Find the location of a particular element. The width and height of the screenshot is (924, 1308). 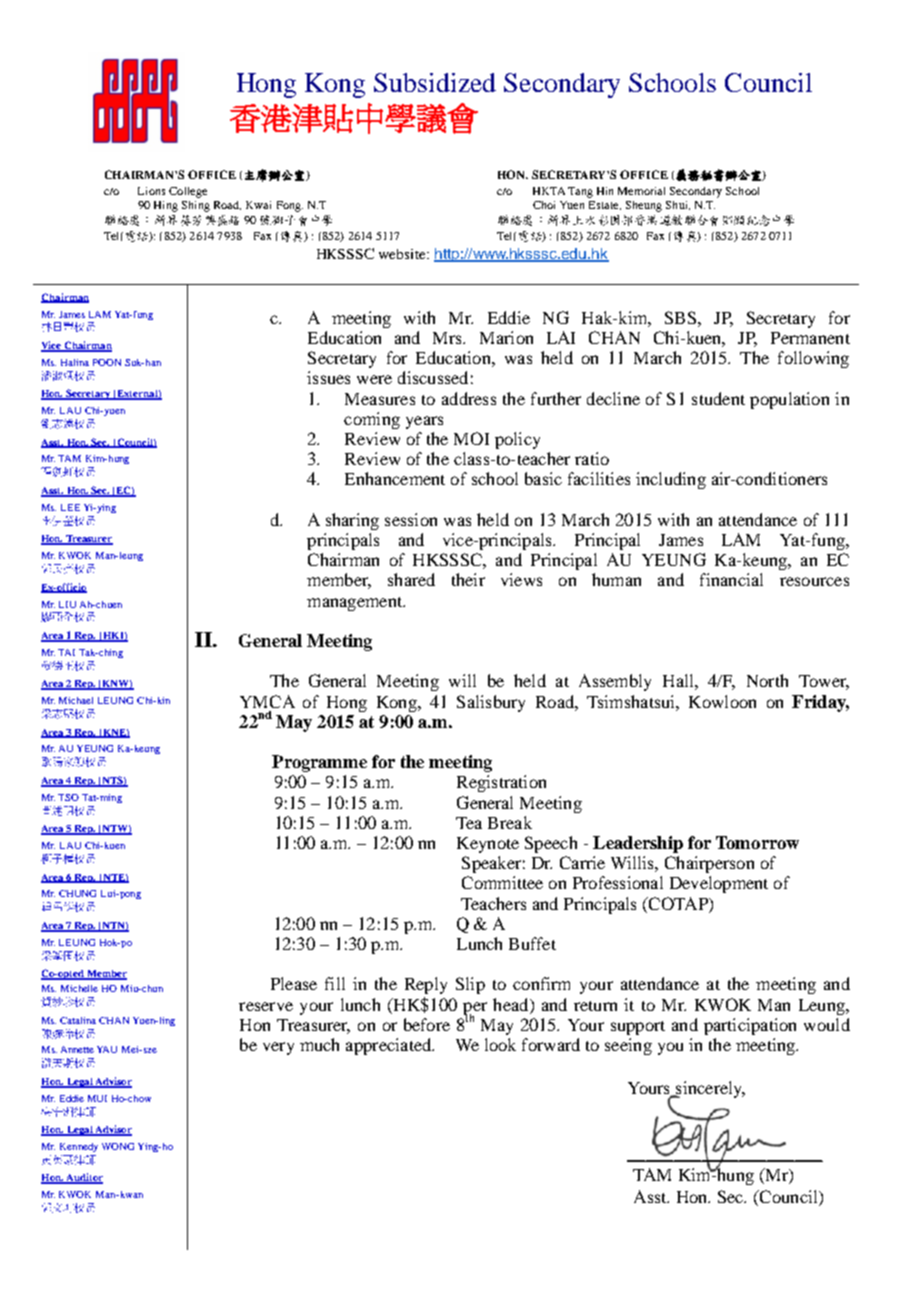

Shui is located at coordinates (678, 205).
